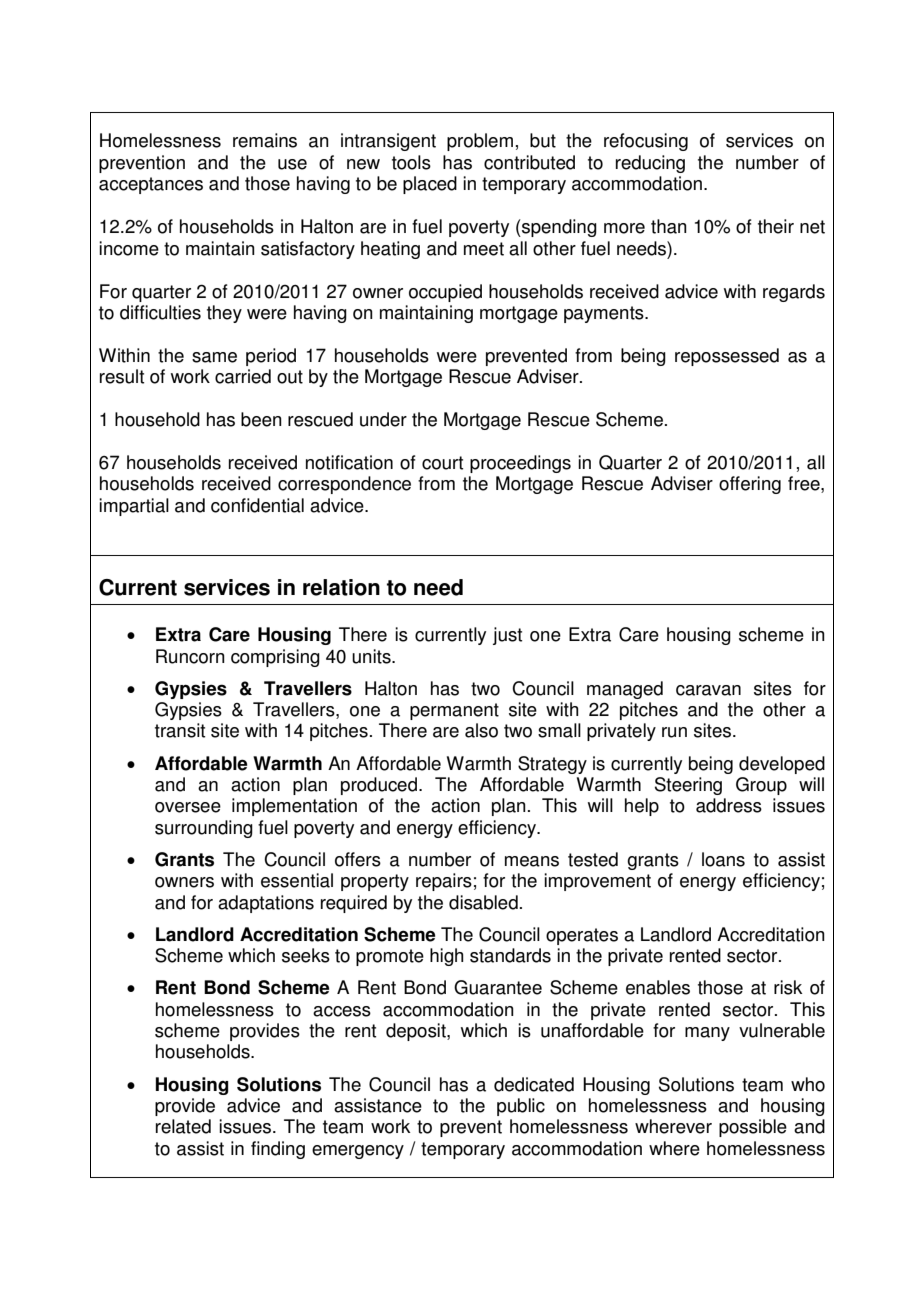 The height and width of the screenshot is (1308, 924). I want to click on problem, so click(480, 142).
